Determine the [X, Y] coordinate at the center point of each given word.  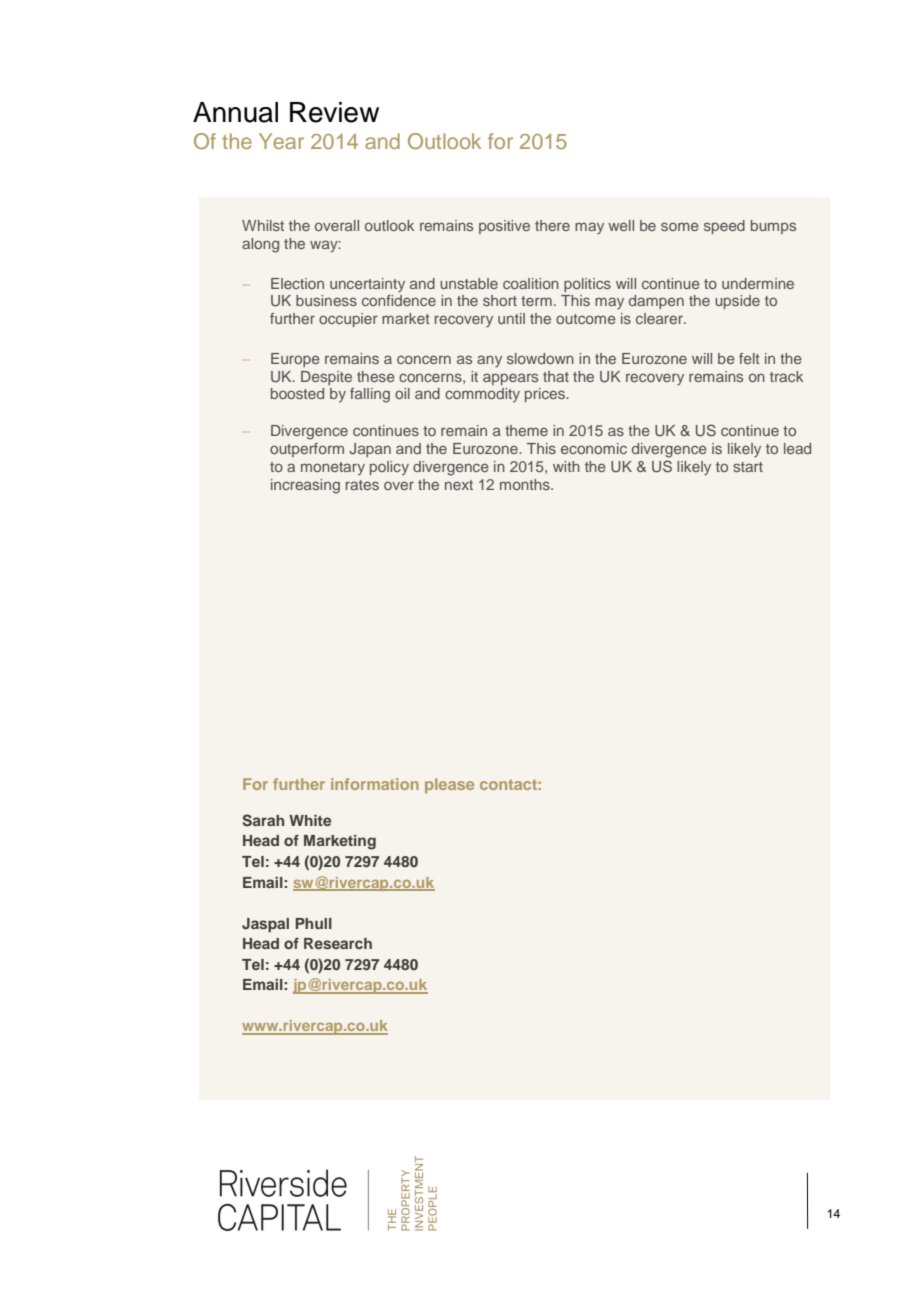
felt [749, 358]
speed [724, 227]
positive [504, 227]
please [449, 785]
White [310, 820]
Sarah [263, 820]
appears [510, 379]
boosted [297, 393]
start [748, 467]
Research [338, 943]
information [375, 784]
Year [281, 141]
